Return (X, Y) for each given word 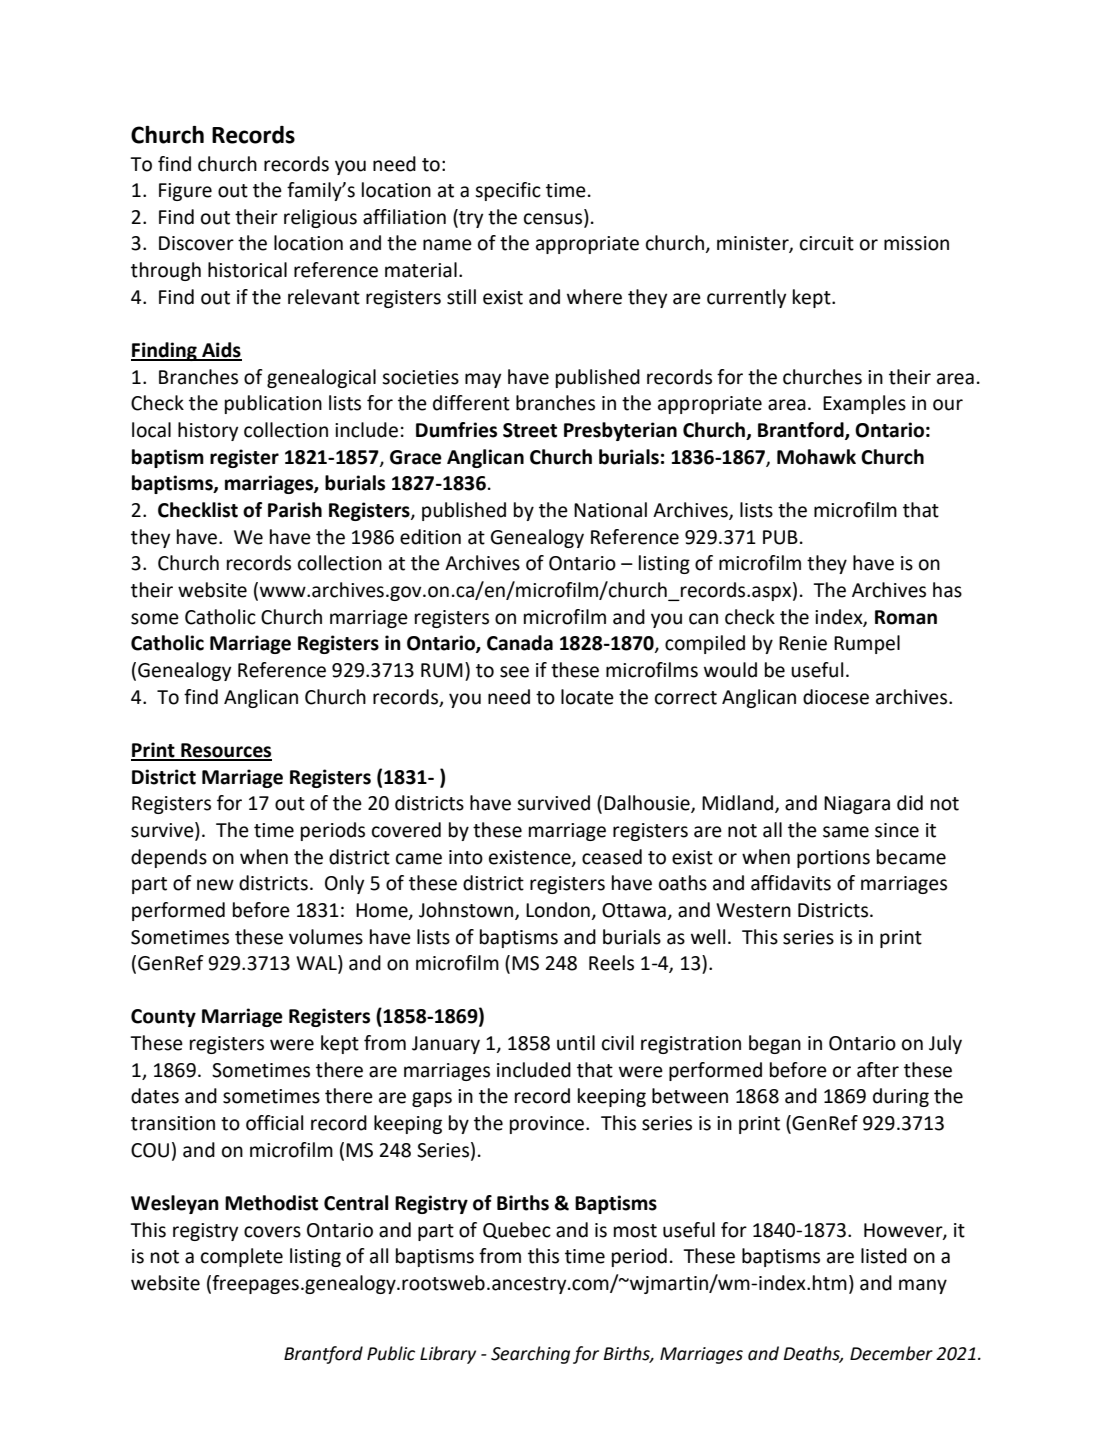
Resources (225, 751)
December (891, 1353)
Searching (530, 1355)
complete (242, 1257)
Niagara (857, 805)
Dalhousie (648, 804)
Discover (196, 243)
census (553, 219)
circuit (827, 243)
